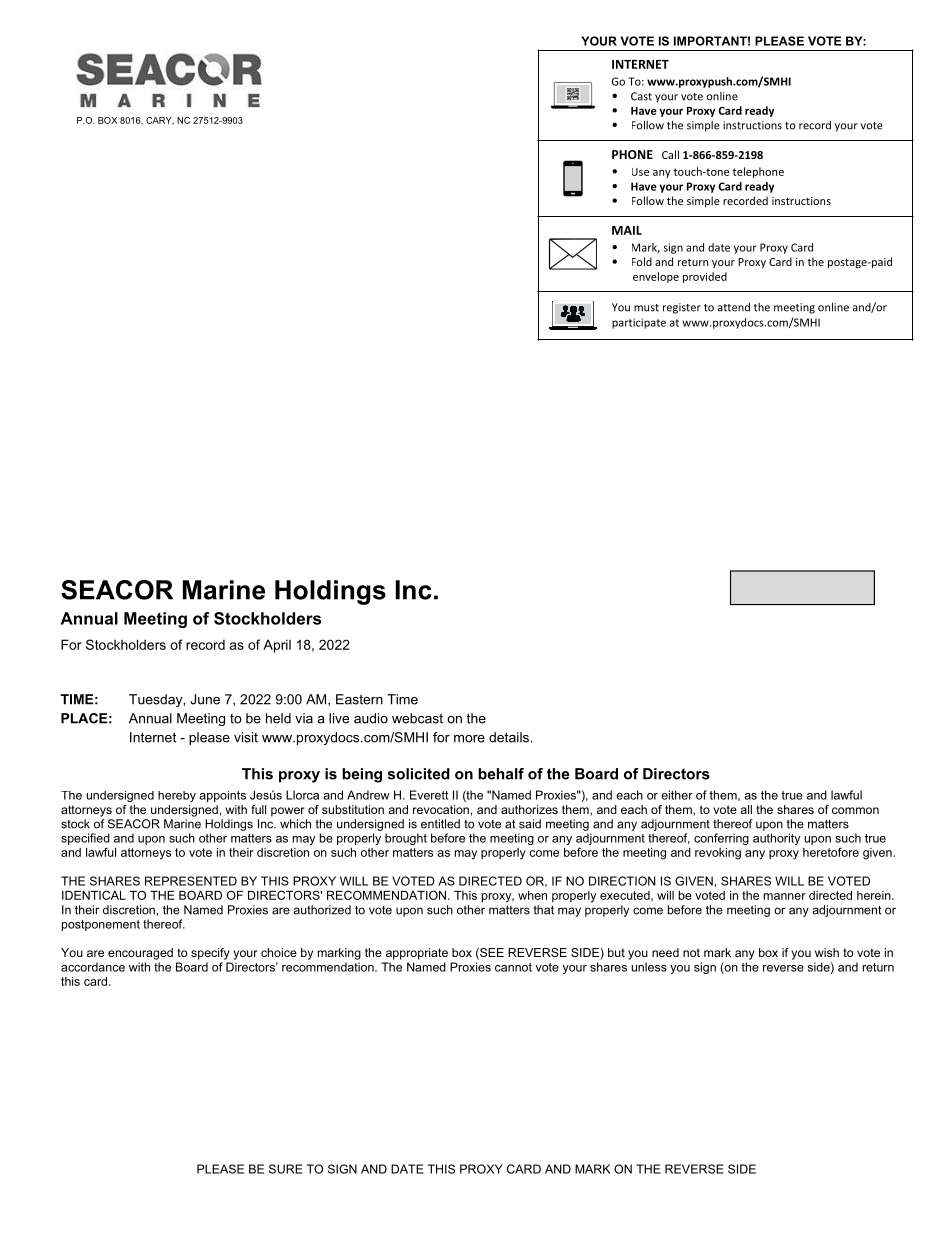 Image resolution: width=952 pixels, height=1233 pixels. Describe the element at coordinates (513, 967) in the screenshot. I see `cannot` at that location.
